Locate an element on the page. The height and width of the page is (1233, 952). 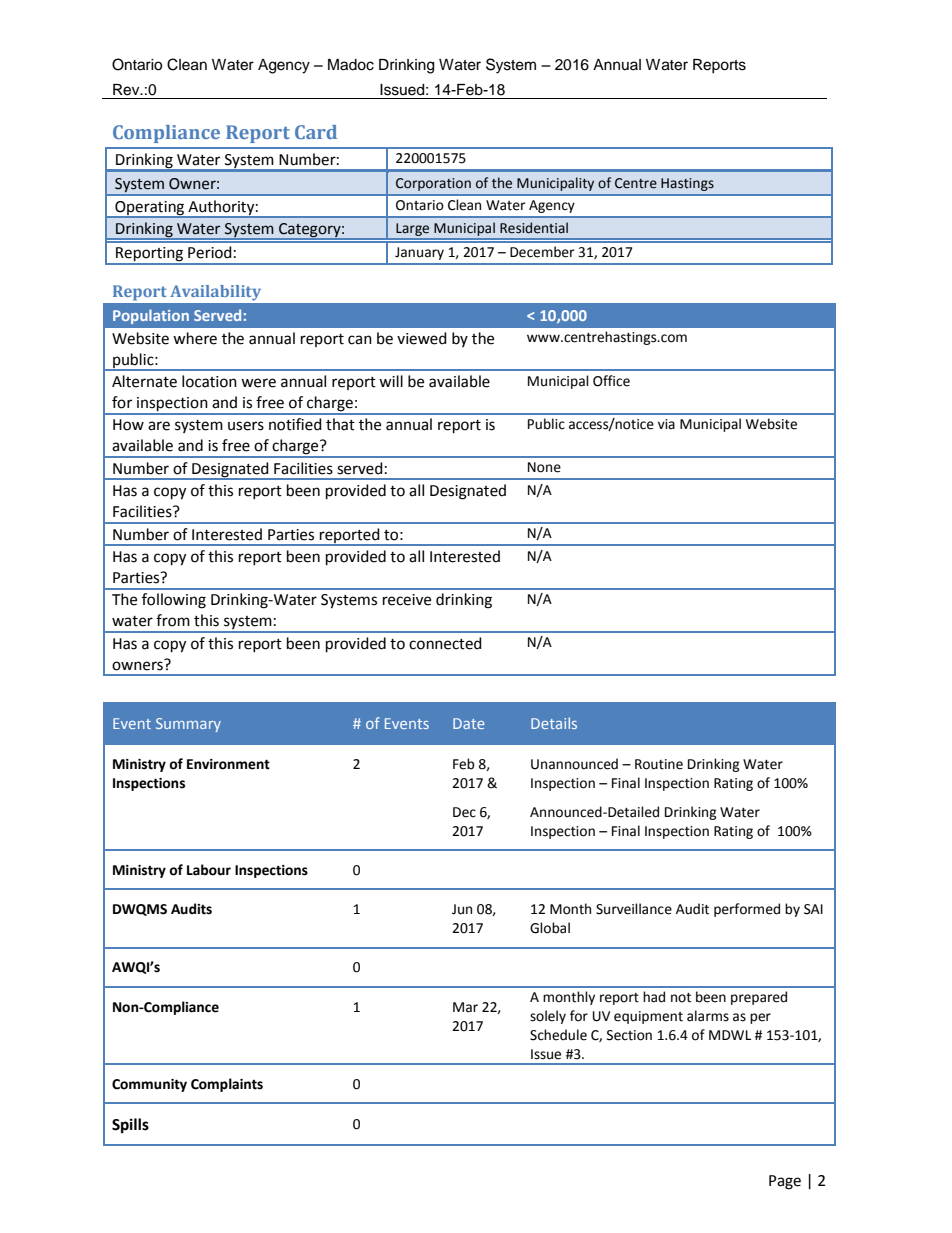
Card is located at coordinates (316, 132).
